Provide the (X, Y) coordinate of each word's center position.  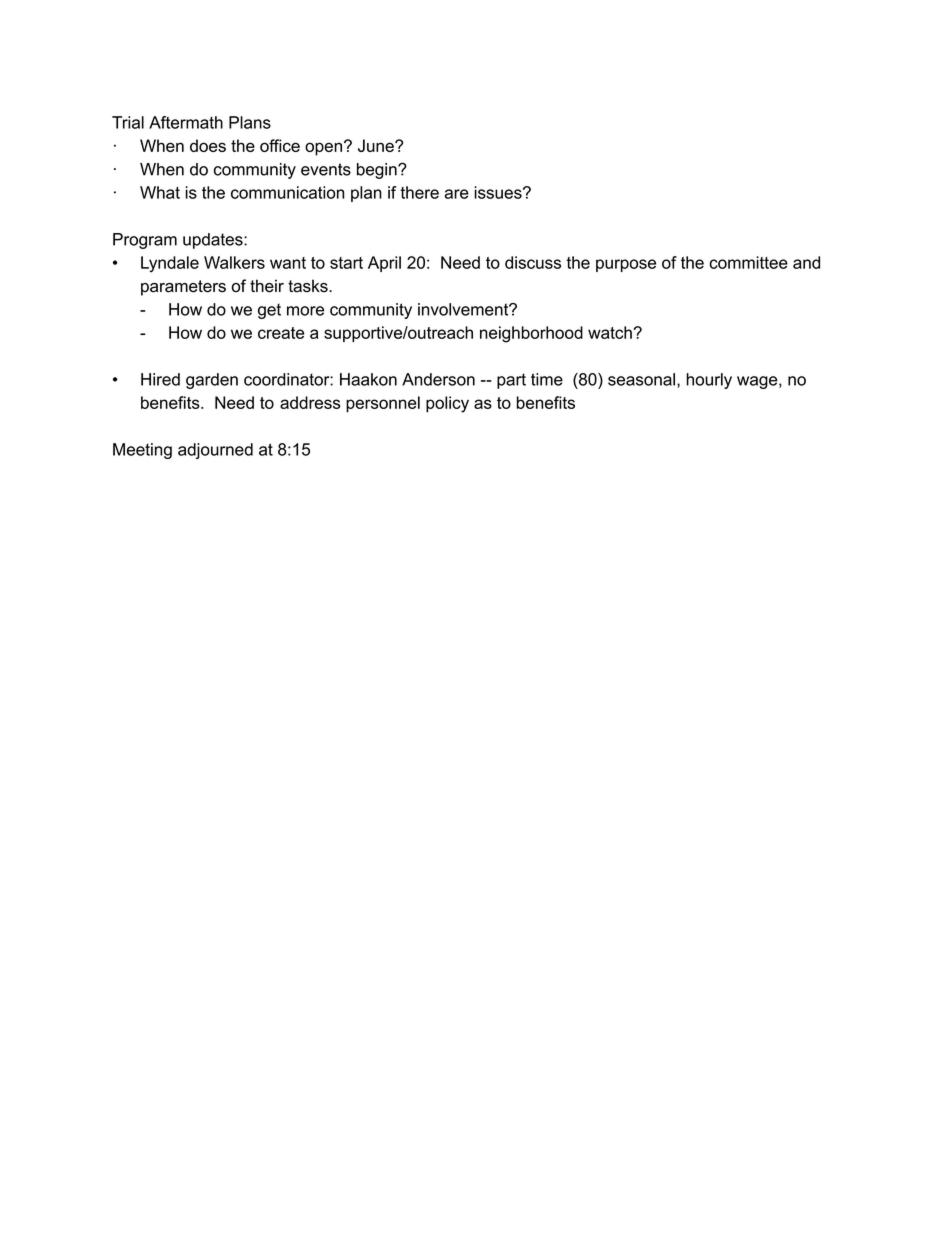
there (419, 192)
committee (748, 262)
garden (212, 381)
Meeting (142, 451)
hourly (709, 381)
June (377, 145)
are (457, 194)
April (384, 264)
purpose (626, 265)
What (160, 192)
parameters (183, 288)
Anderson (438, 379)
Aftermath (186, 122)
